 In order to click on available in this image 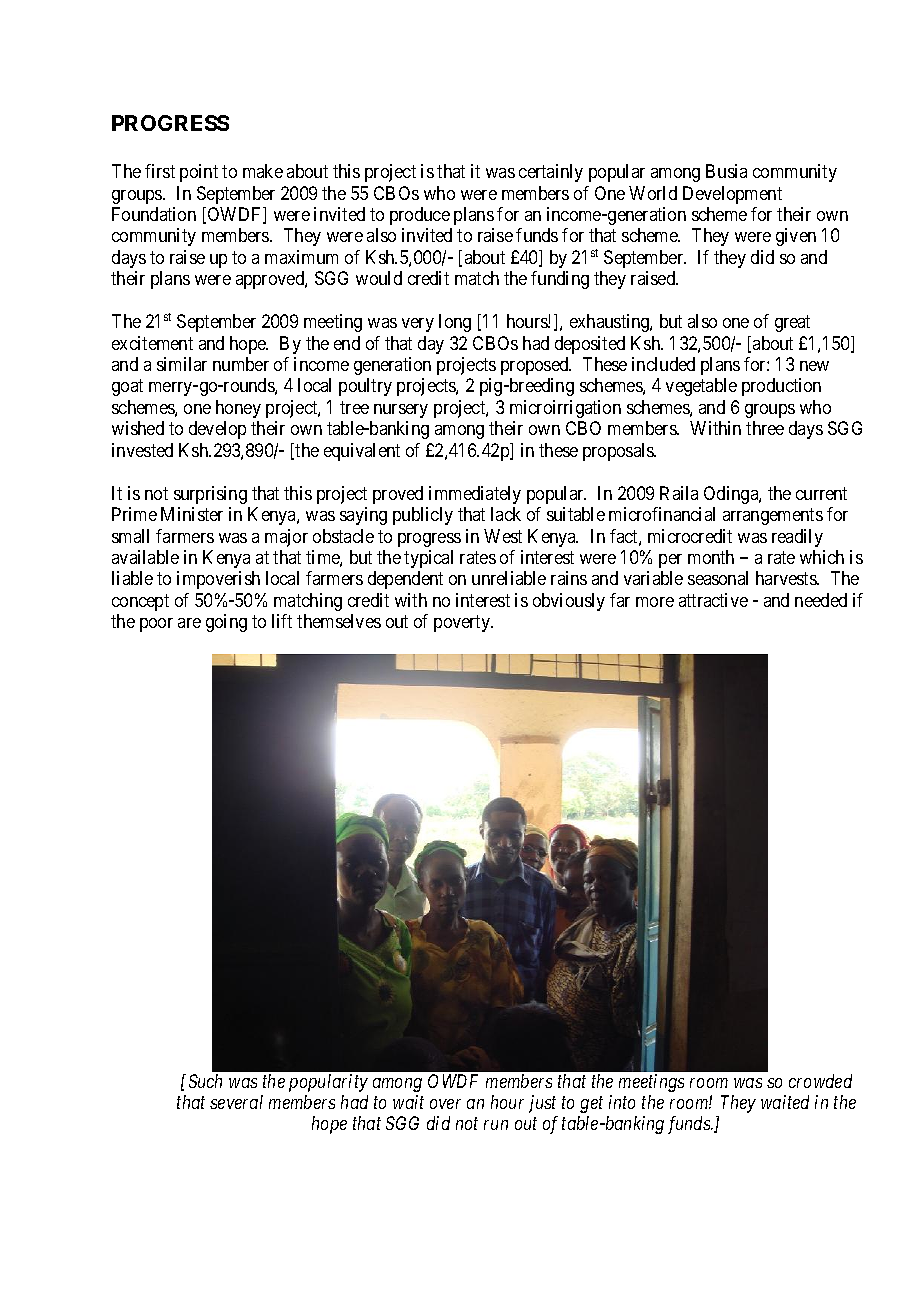, I will do `click(145, 557)`.
